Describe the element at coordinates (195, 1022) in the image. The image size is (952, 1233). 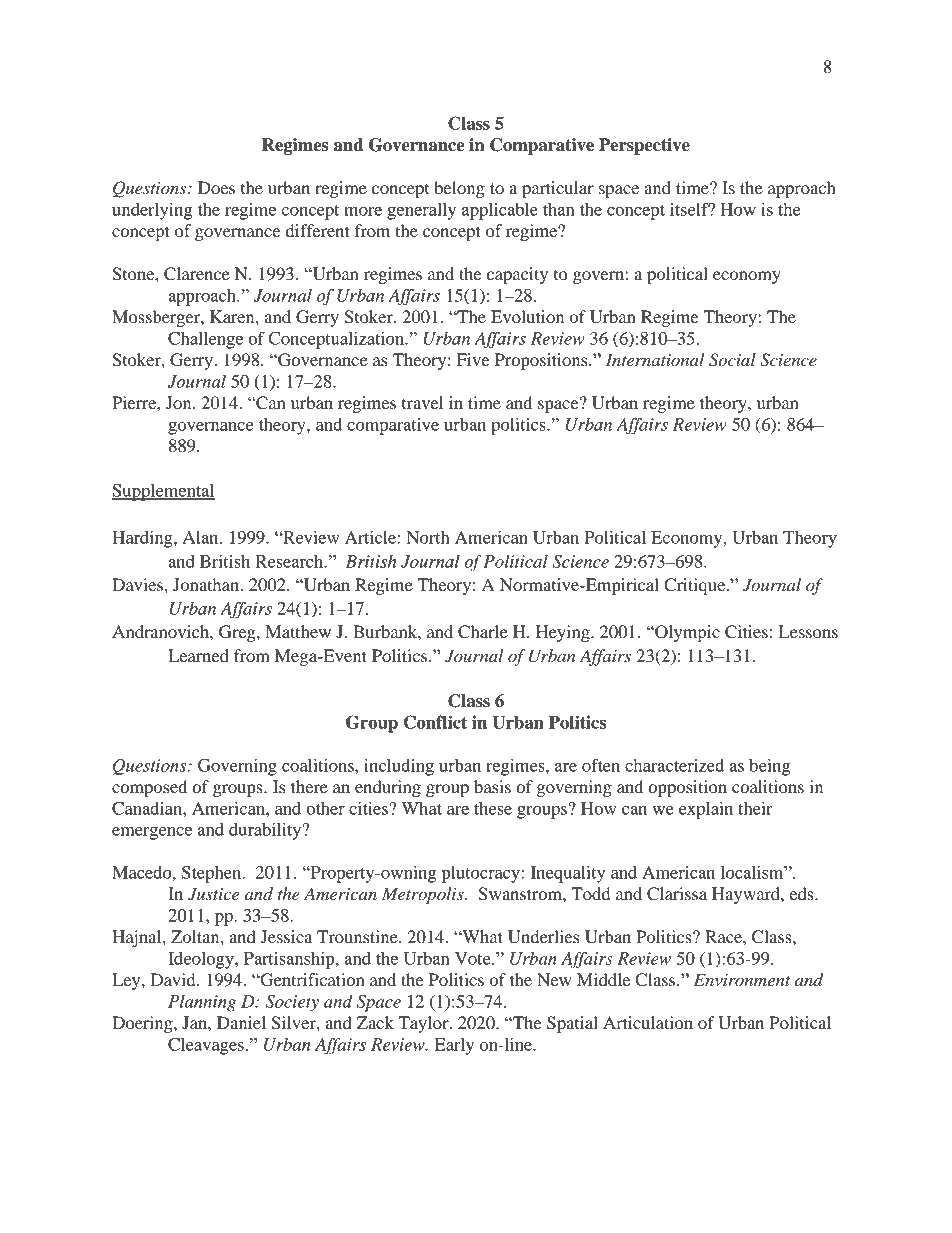
I see `Jan` at that location.
